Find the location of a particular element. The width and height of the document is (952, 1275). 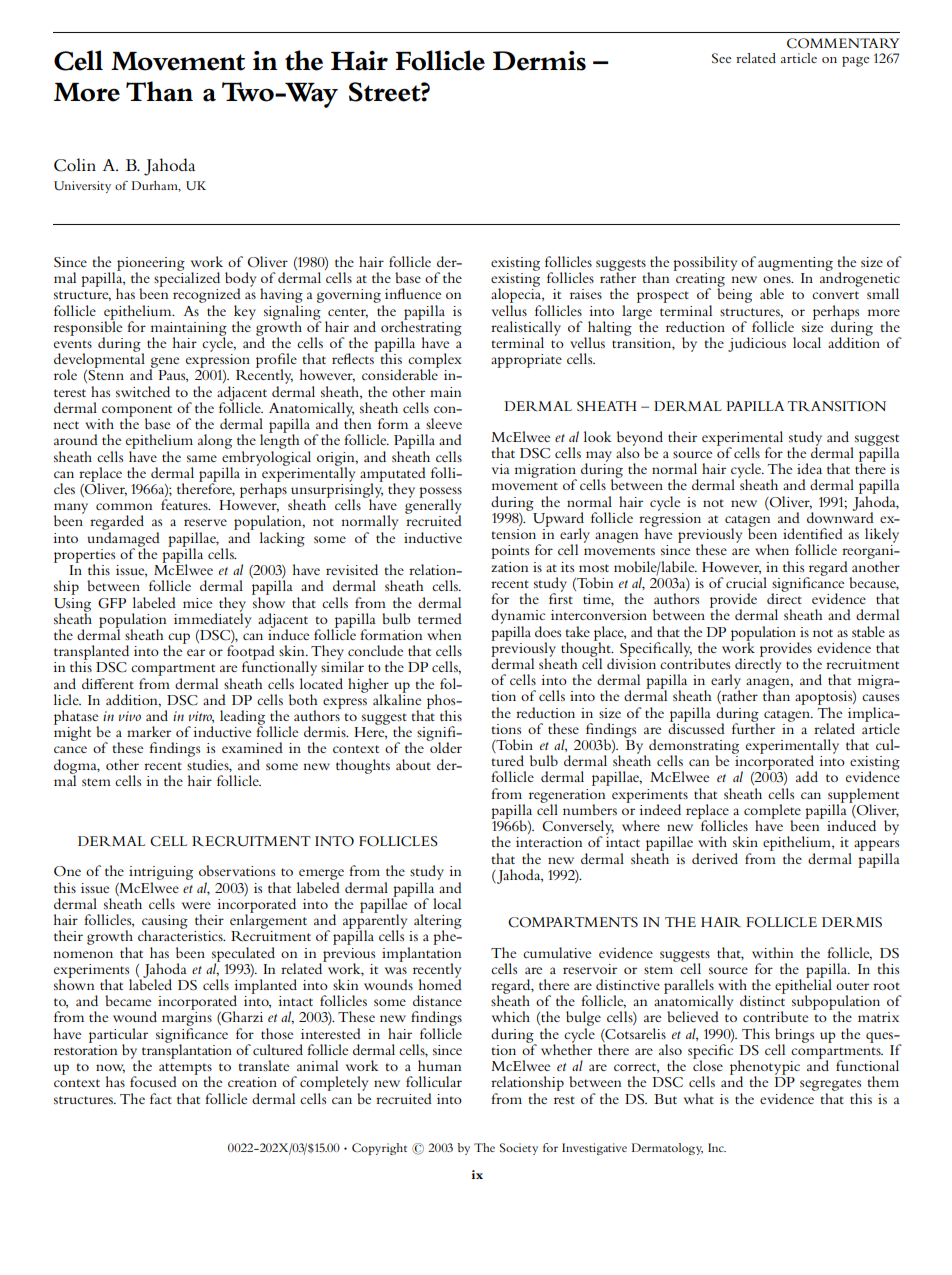

See is located at coordinates (722, 58).
